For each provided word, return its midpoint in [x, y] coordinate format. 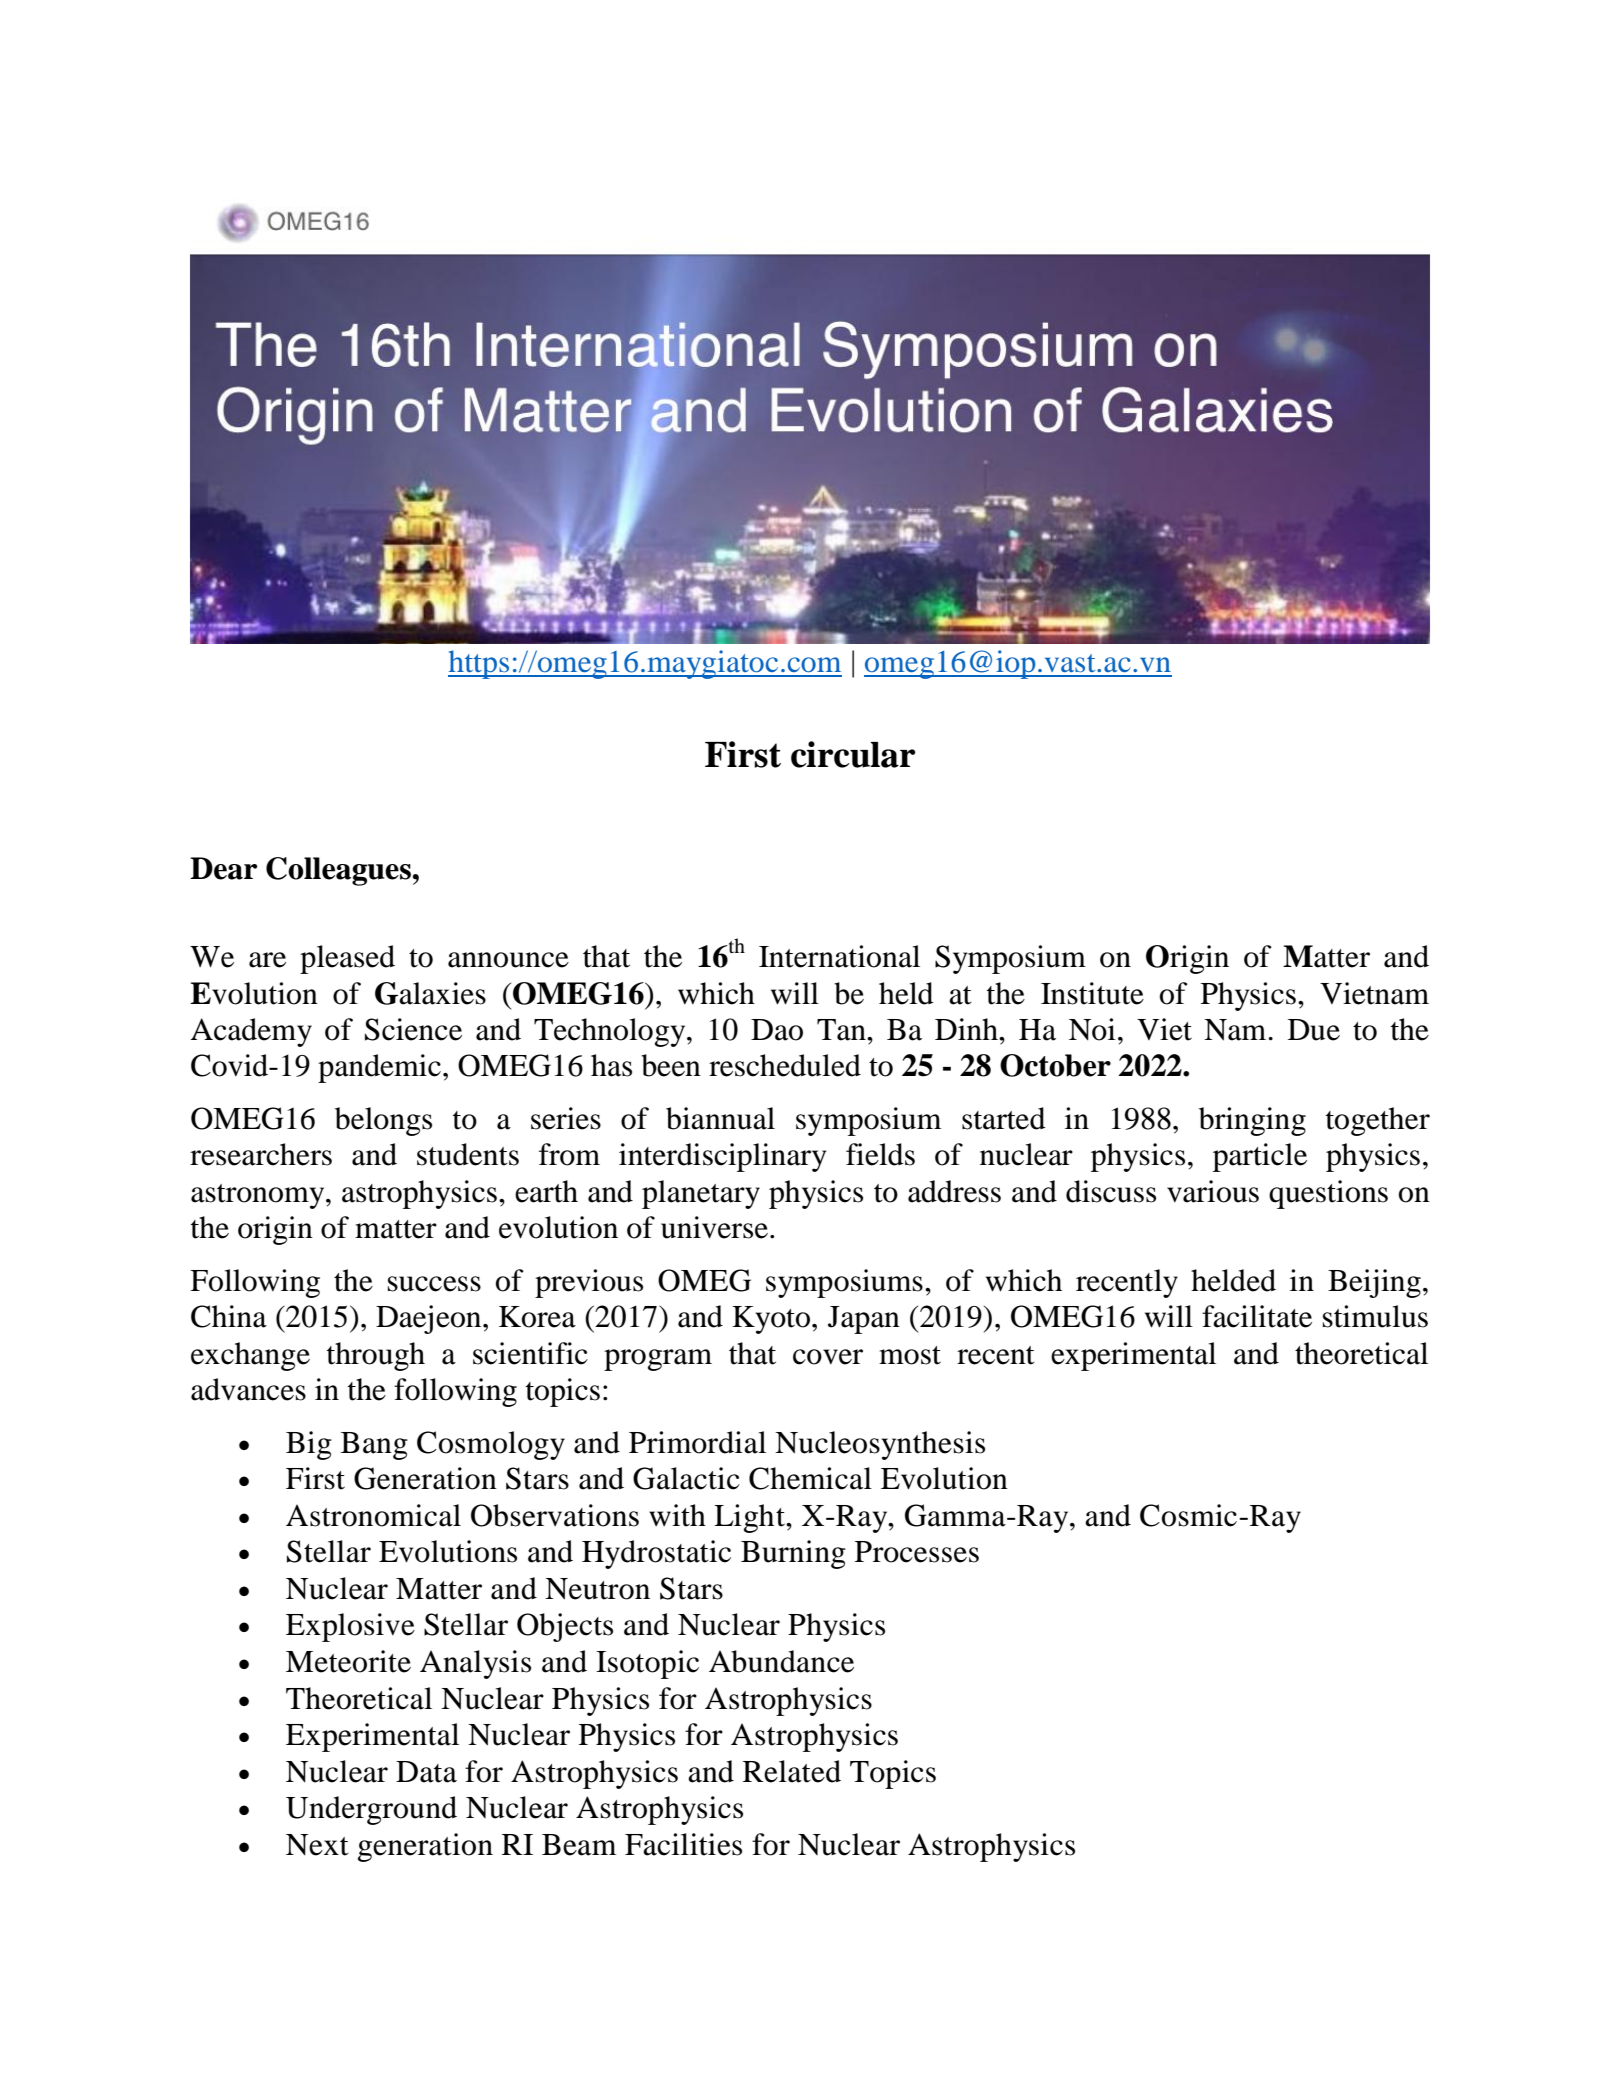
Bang [374, 1446]
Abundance [781, 1661]
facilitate [1257, 1316]
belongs [383, 1121]
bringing [1252, 1121]
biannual [720, 1118]
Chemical [810, 1478]
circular [853, 754]
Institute [1092, 993]
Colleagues [339, 871]
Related [792, 1771]
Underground [371, 1810]
